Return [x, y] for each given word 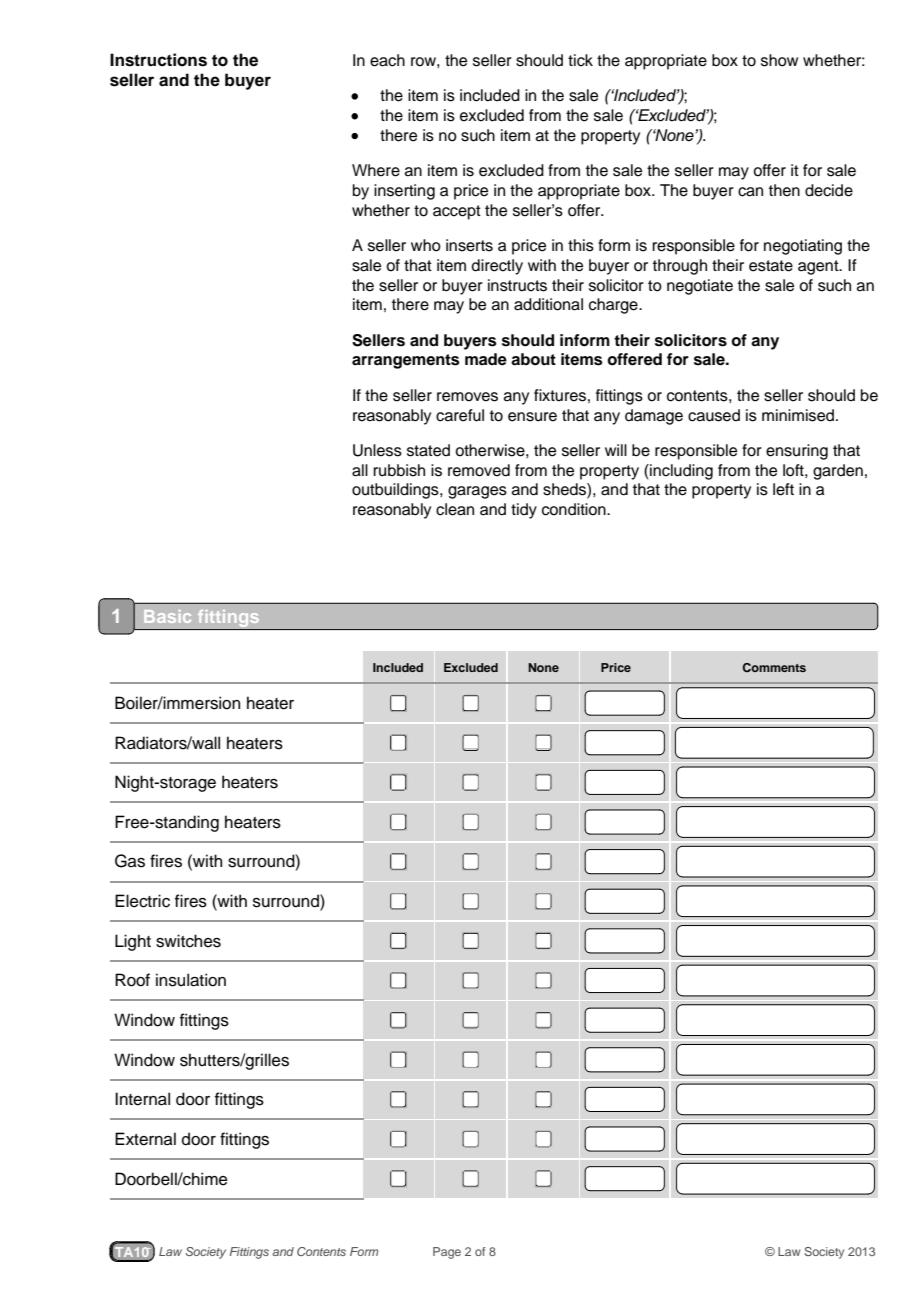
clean [455, 509]
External [145, 1139]
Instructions [158, 60]
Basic [167, 616]
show [779, 60]
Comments [774, 667]
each [387, 60]
